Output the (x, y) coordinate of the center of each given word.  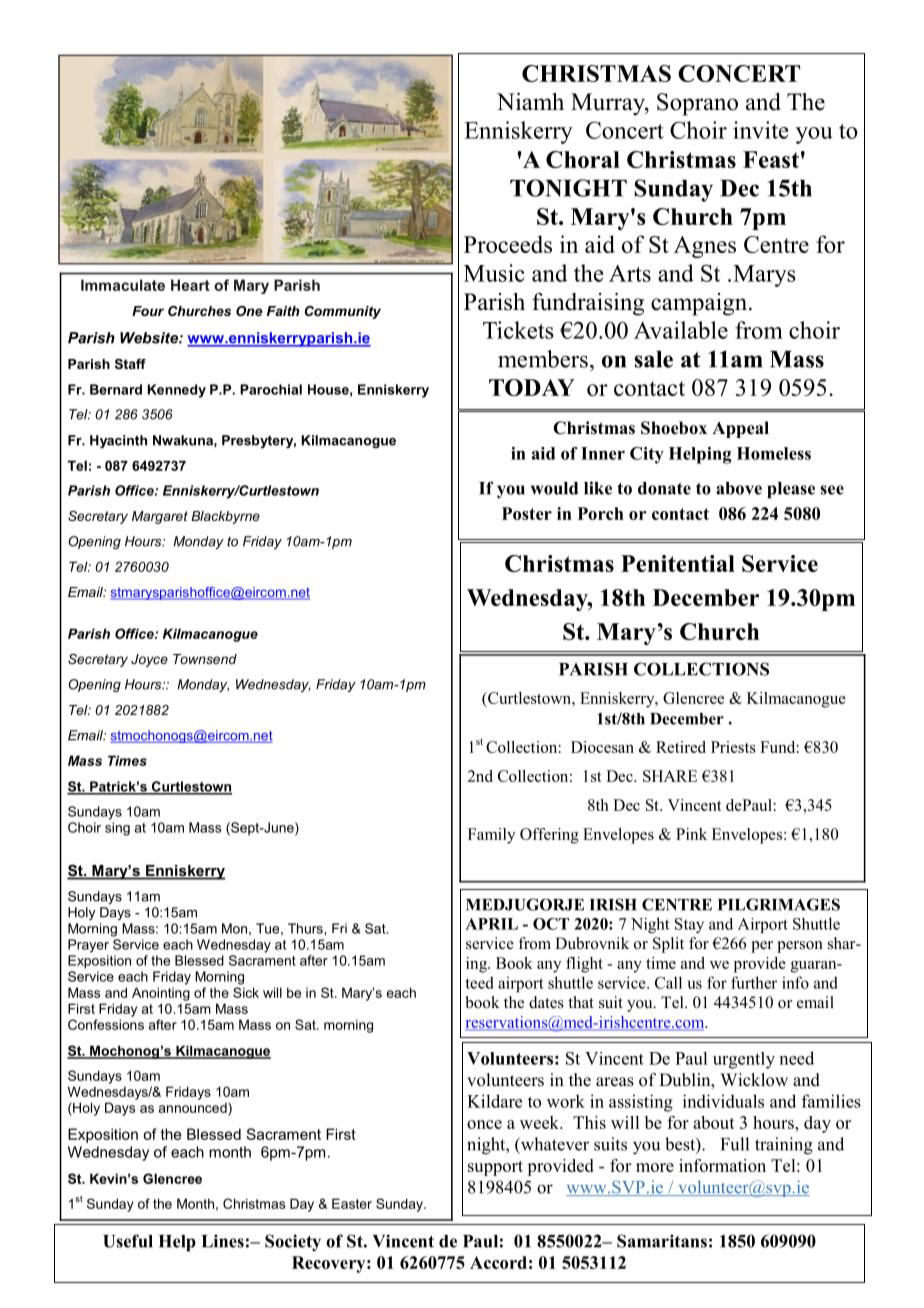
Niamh (530, 102)
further (754, 982)
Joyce (149, 660)
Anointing (161, 994)
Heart (190, 285)
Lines (223, 1241)
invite (760, 130)
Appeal (740, 429)
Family (491, 836)
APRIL (491, 924)
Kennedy (176, 391)
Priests (733, 747)
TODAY (532, 387)
